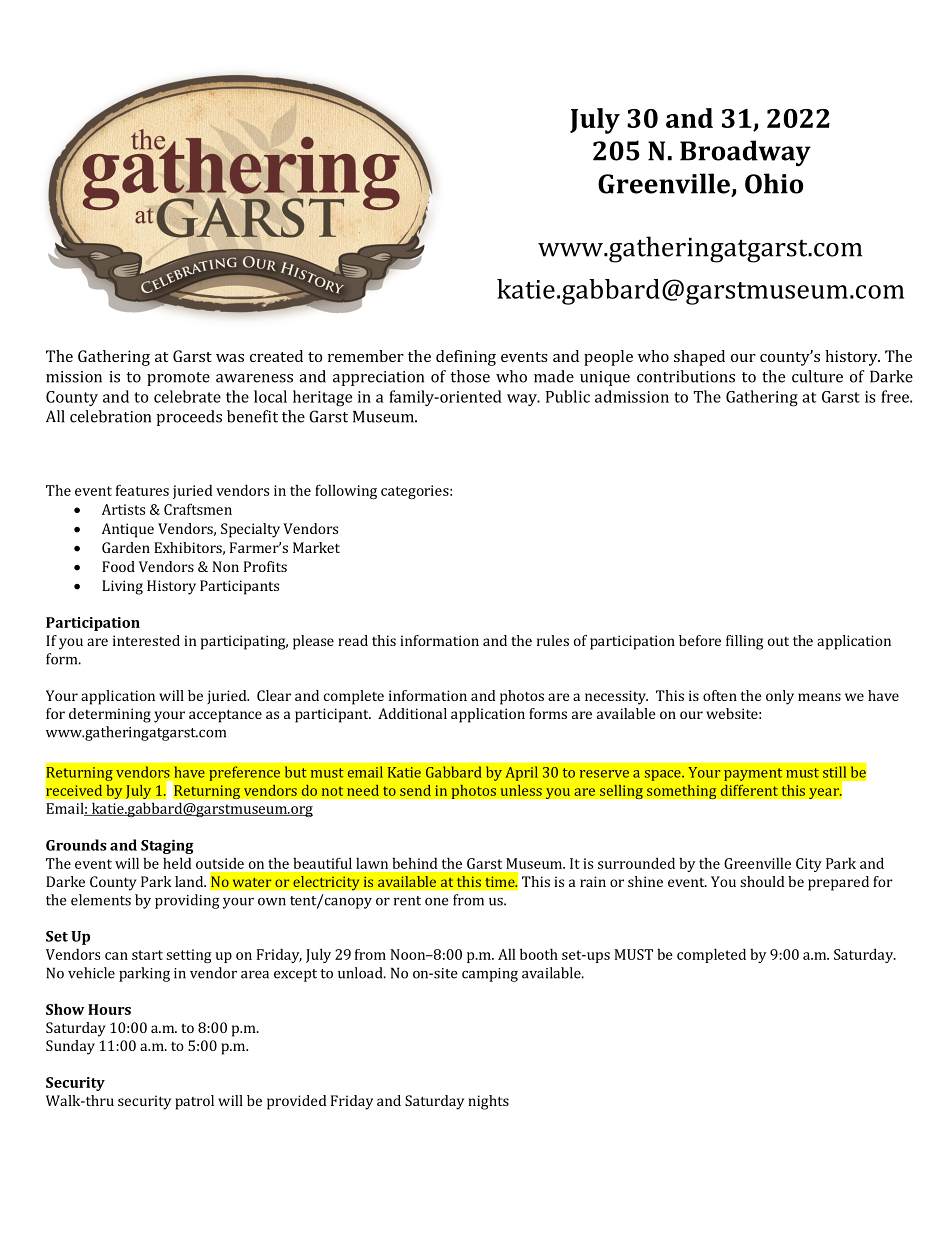 This document has width=952, height=1233. I want to click on Staging, so click(167, 847).
